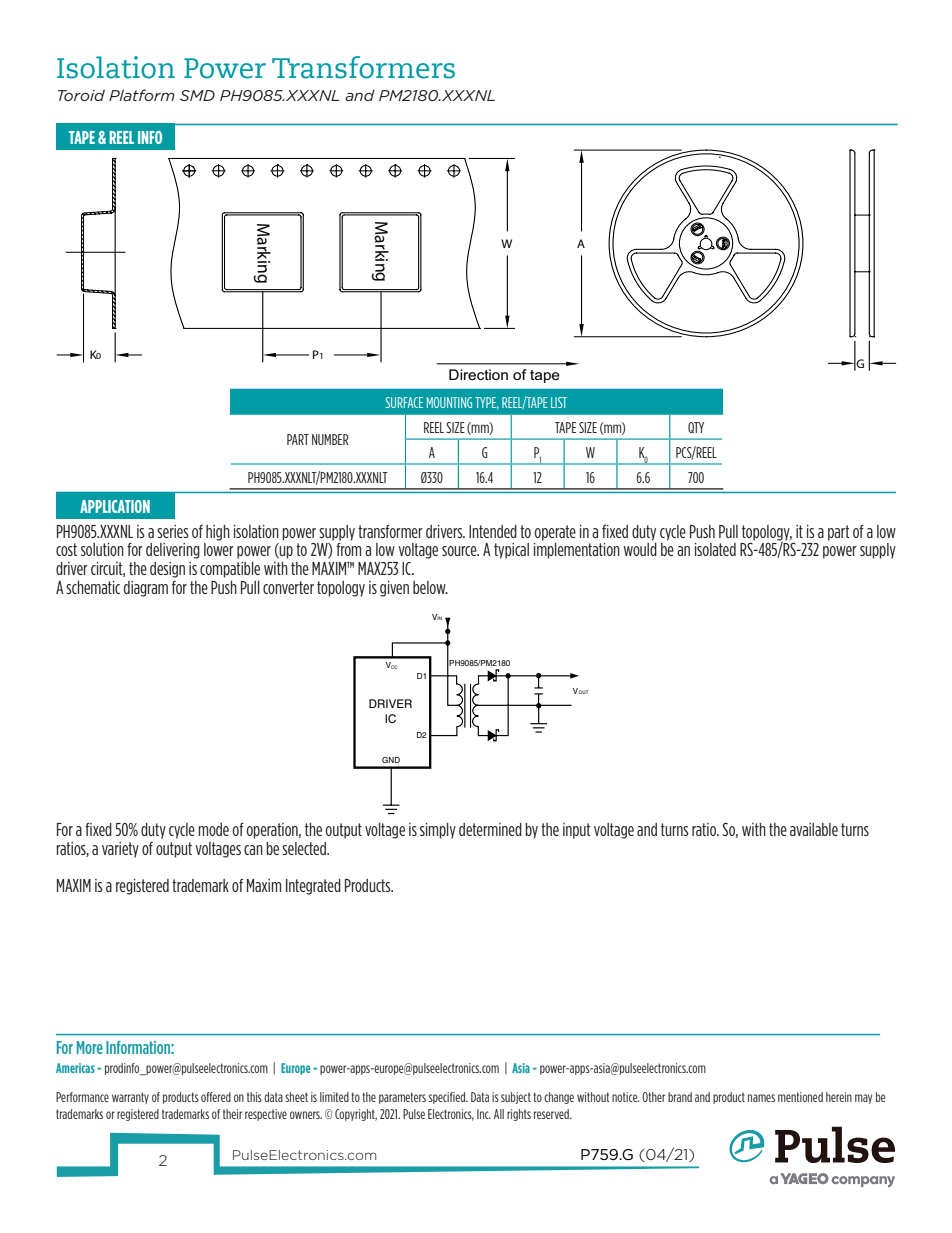 Image resolution: width=952 pixels, height=1233 pixels. Describe the element at coordinates (559, 402) in the document. I see `LIST` at that location.
